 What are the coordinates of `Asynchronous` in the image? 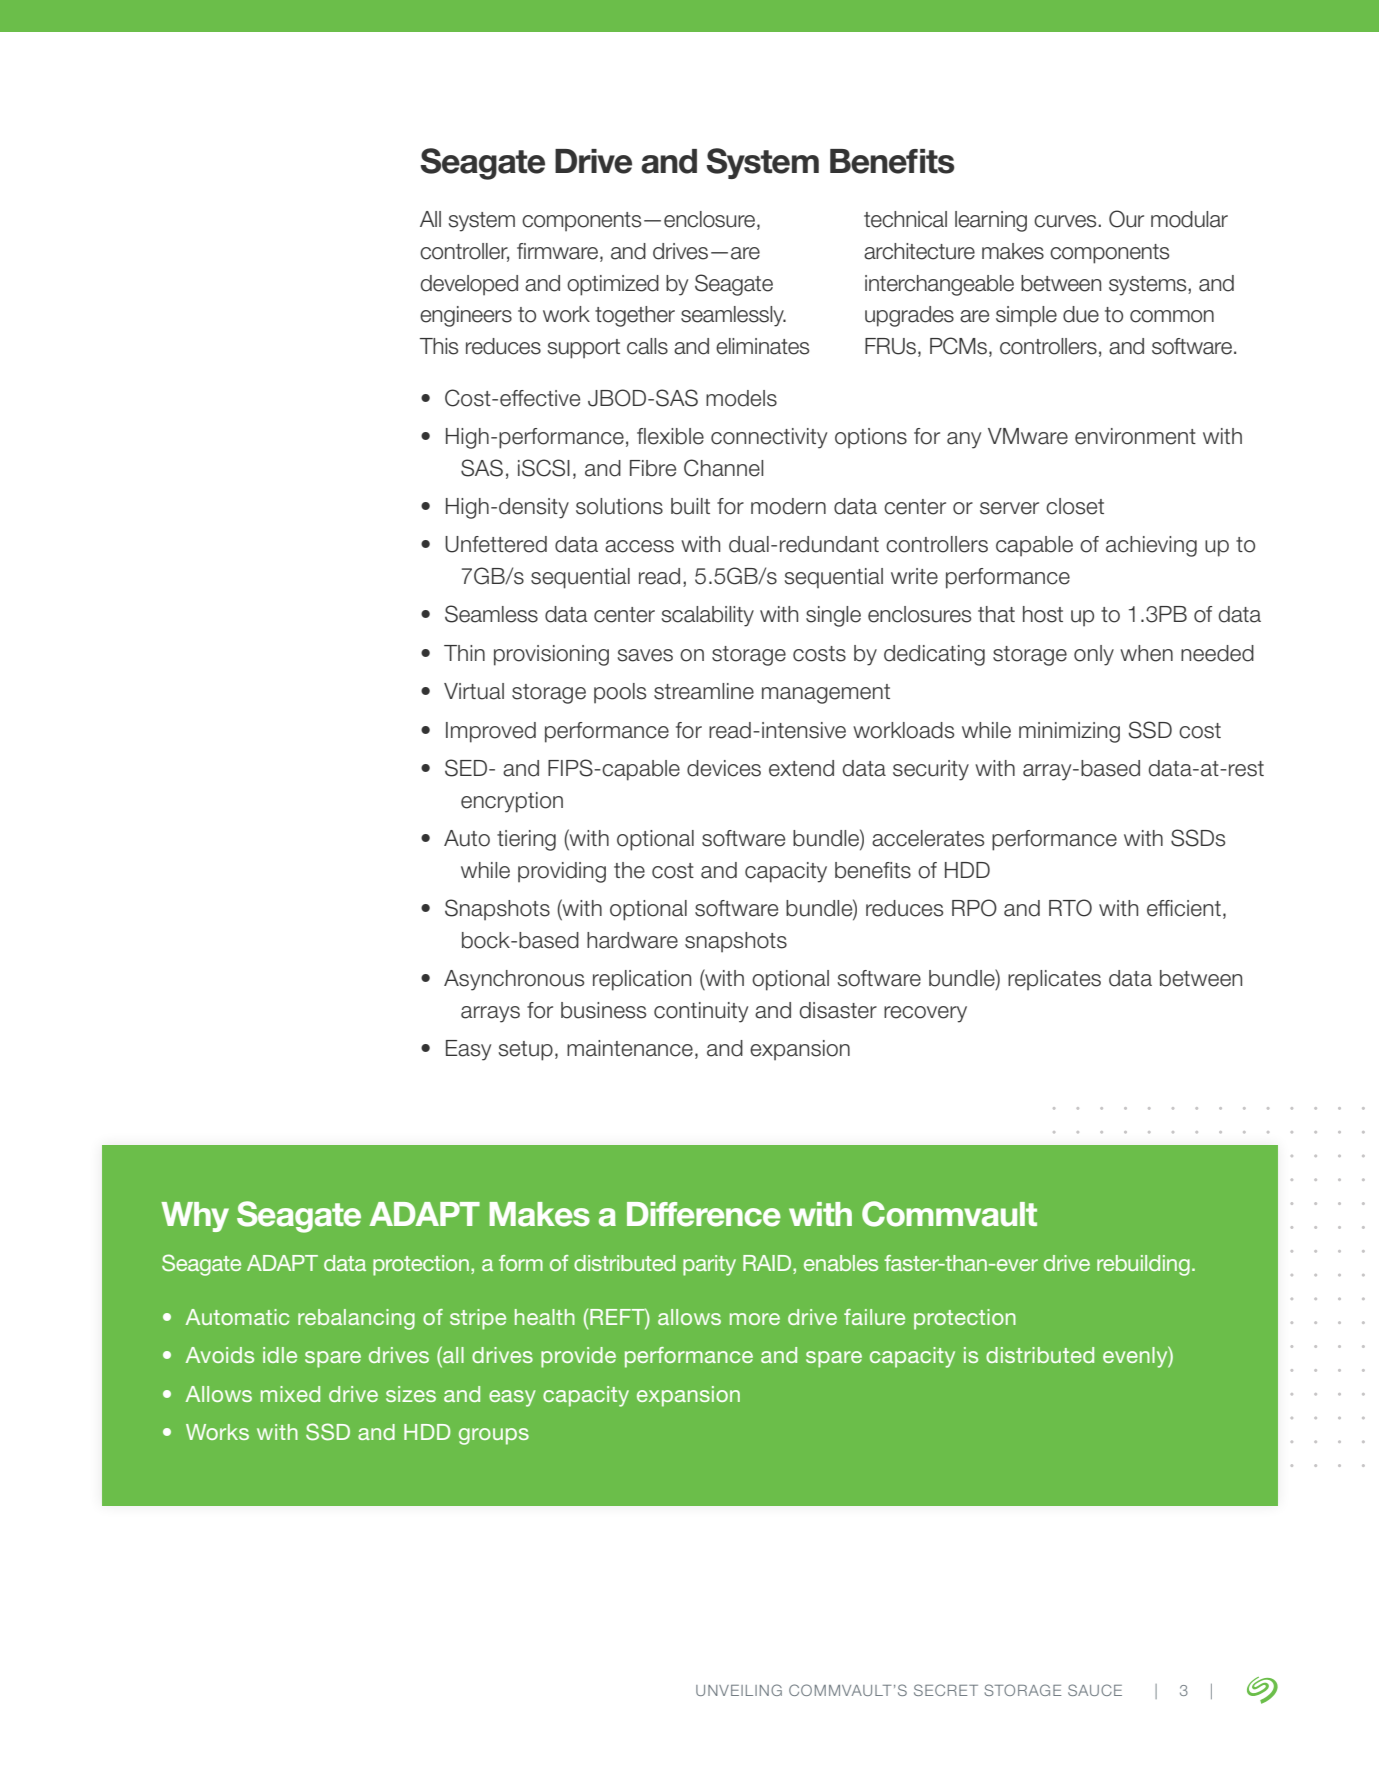 It's located at (514, 980).
